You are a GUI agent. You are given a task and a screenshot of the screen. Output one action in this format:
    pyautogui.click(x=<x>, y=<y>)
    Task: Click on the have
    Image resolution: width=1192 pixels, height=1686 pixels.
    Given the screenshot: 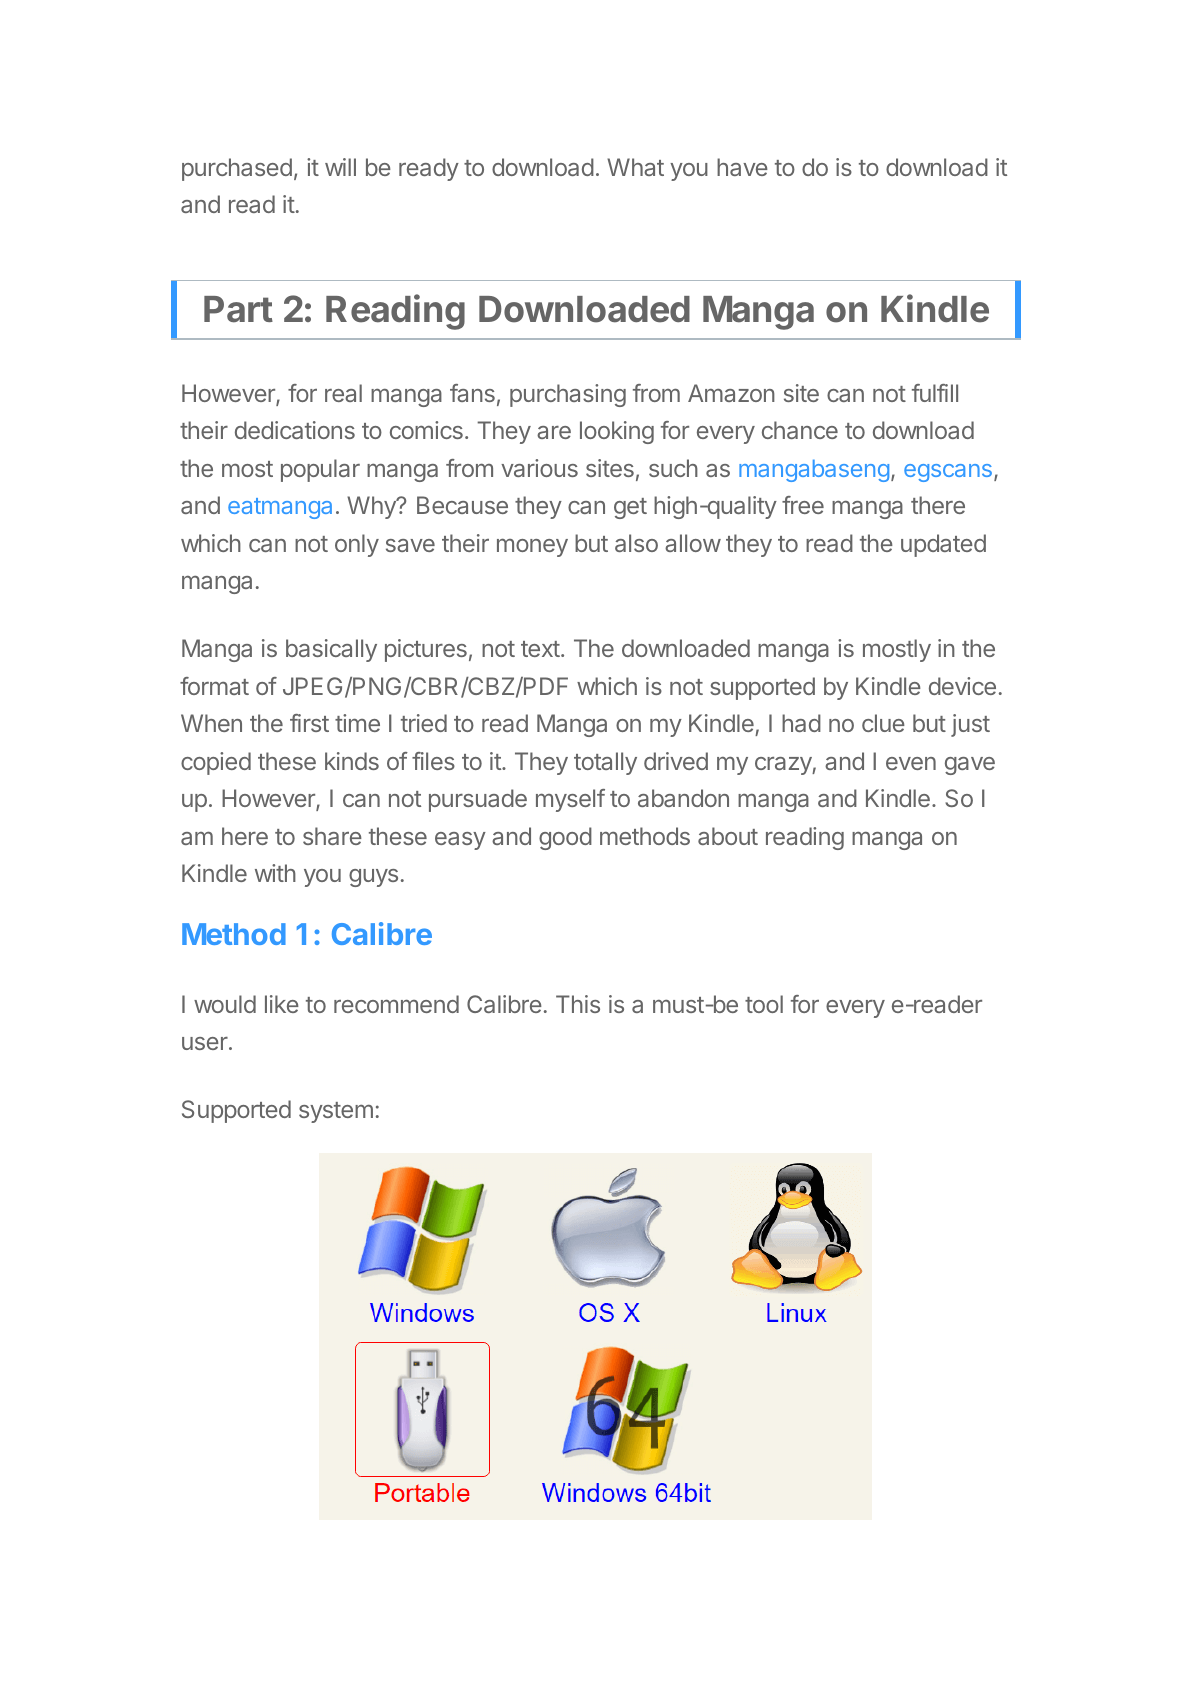 What is the action you would take?
    pyautogui.click(x=742, y=167)
